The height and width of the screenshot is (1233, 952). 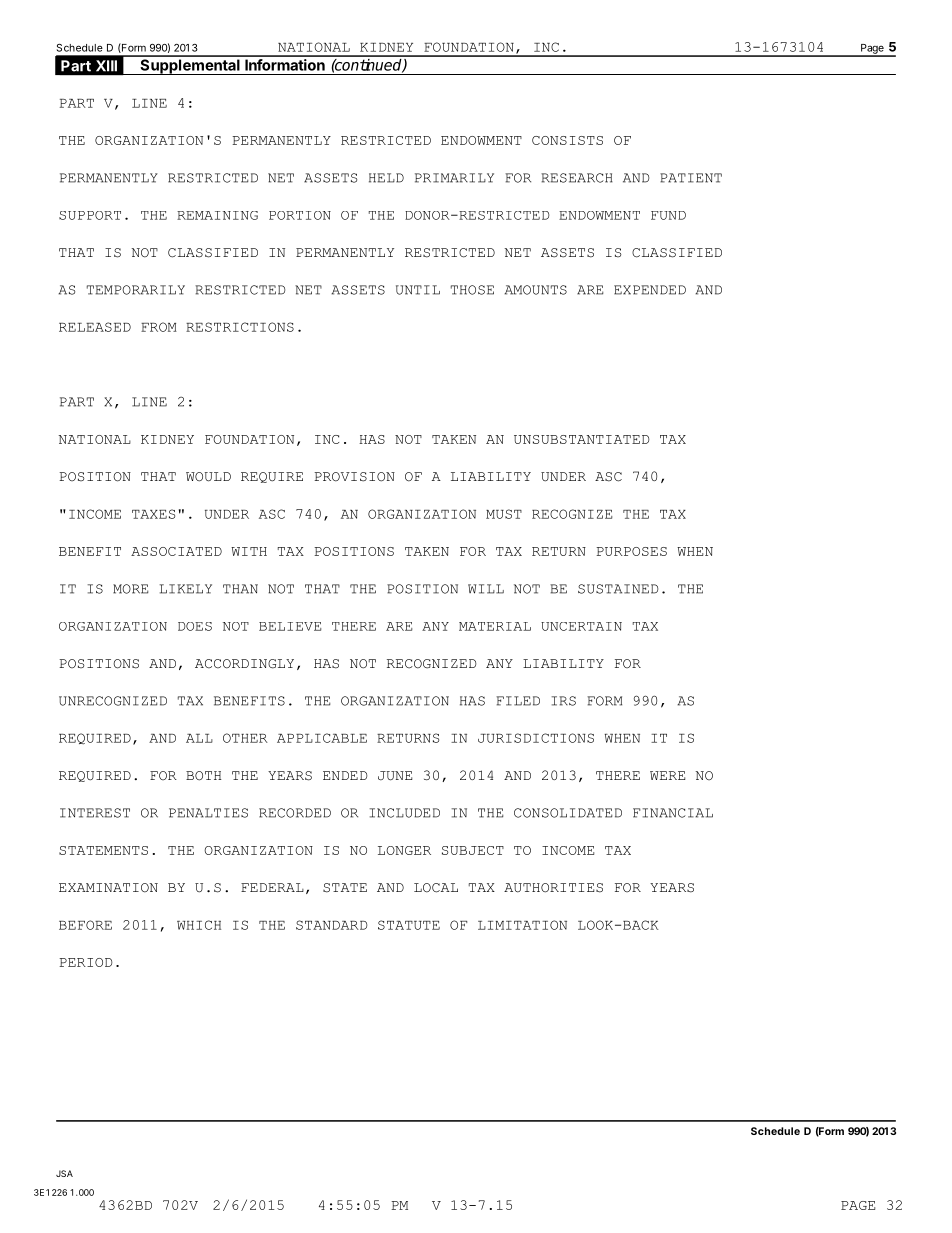 I want to click on MORE, so click(x=130, y=589).
